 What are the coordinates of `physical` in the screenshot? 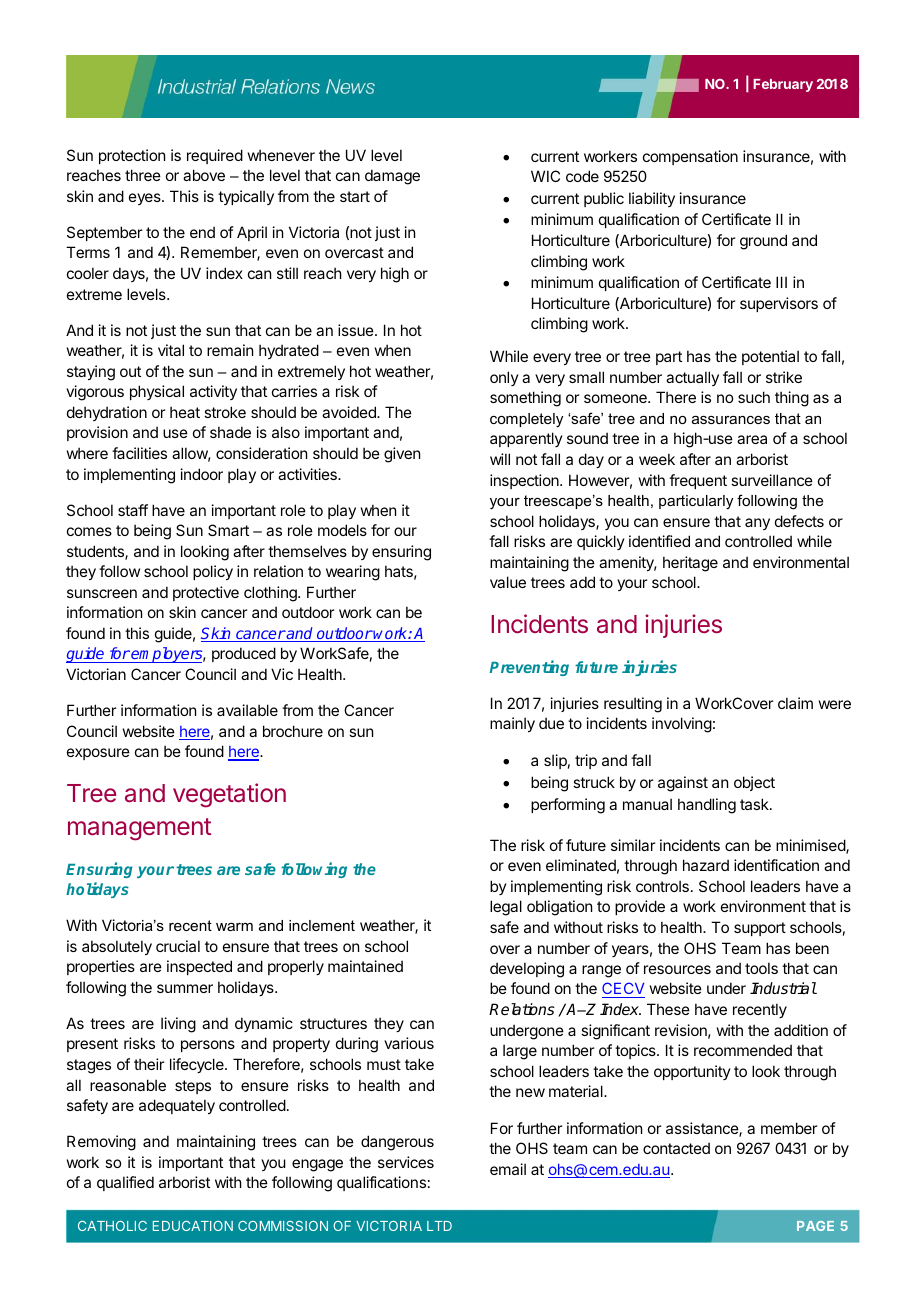 It's located at (157, 392).
